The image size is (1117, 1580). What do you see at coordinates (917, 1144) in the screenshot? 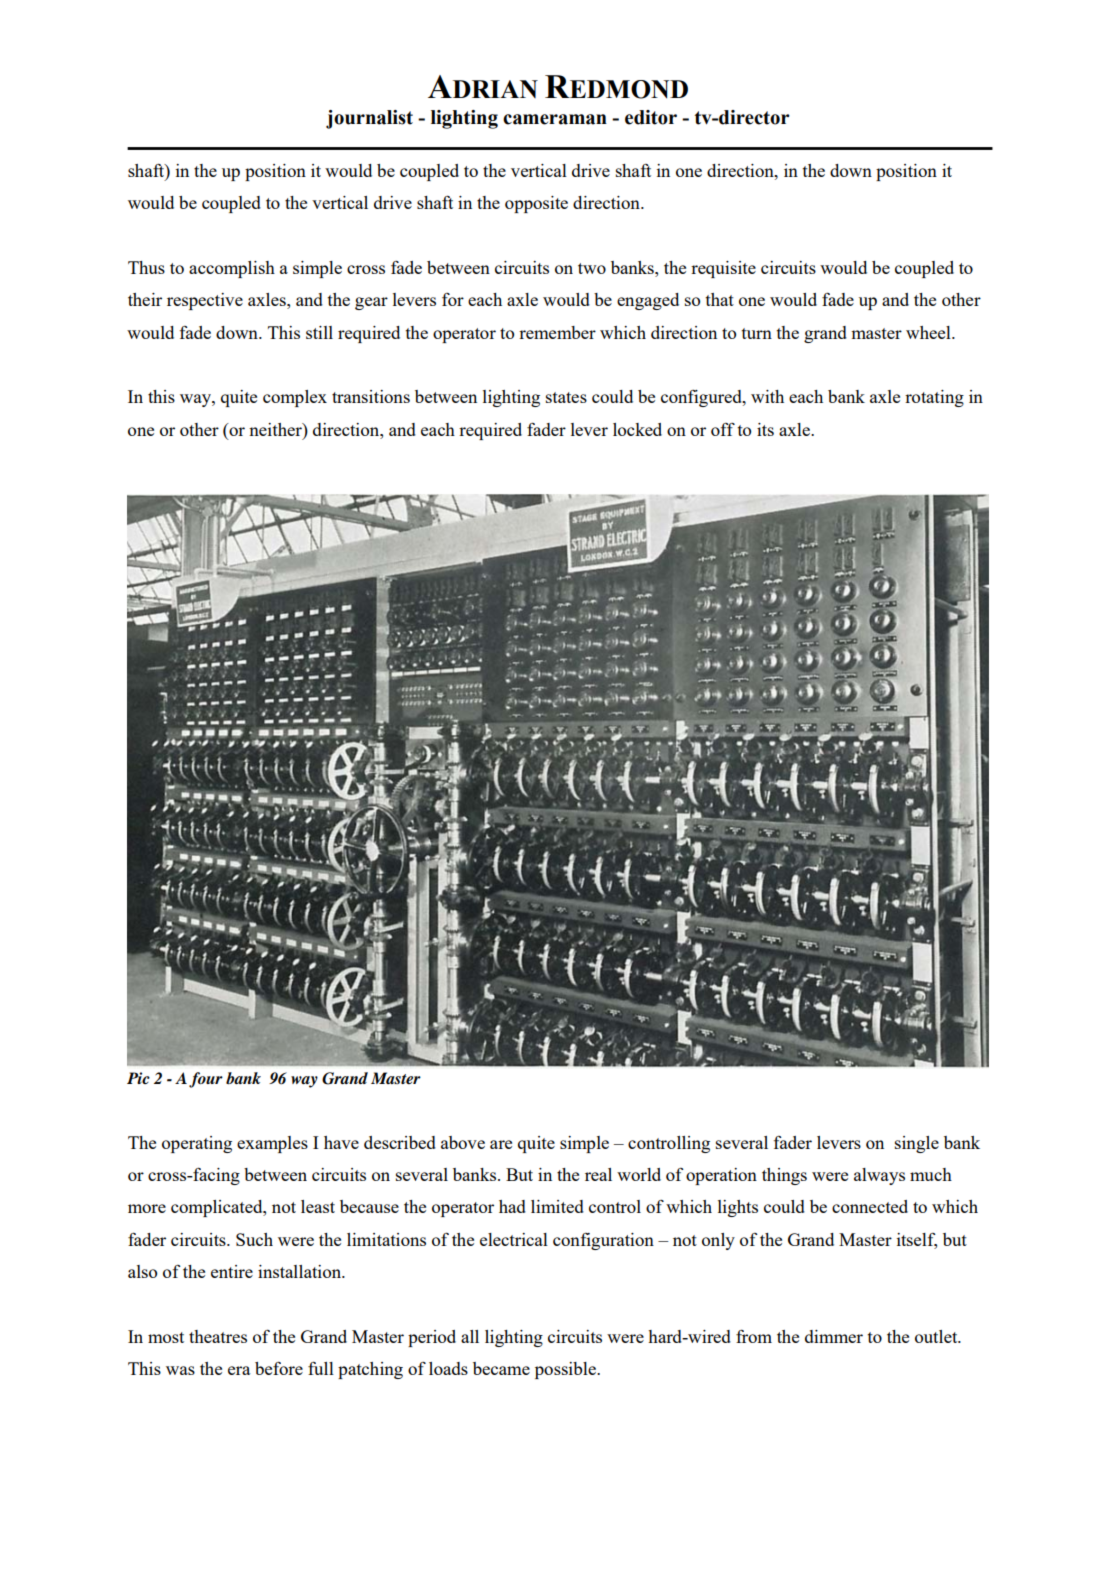
I see `single` at bounding box center [917, 1144].
